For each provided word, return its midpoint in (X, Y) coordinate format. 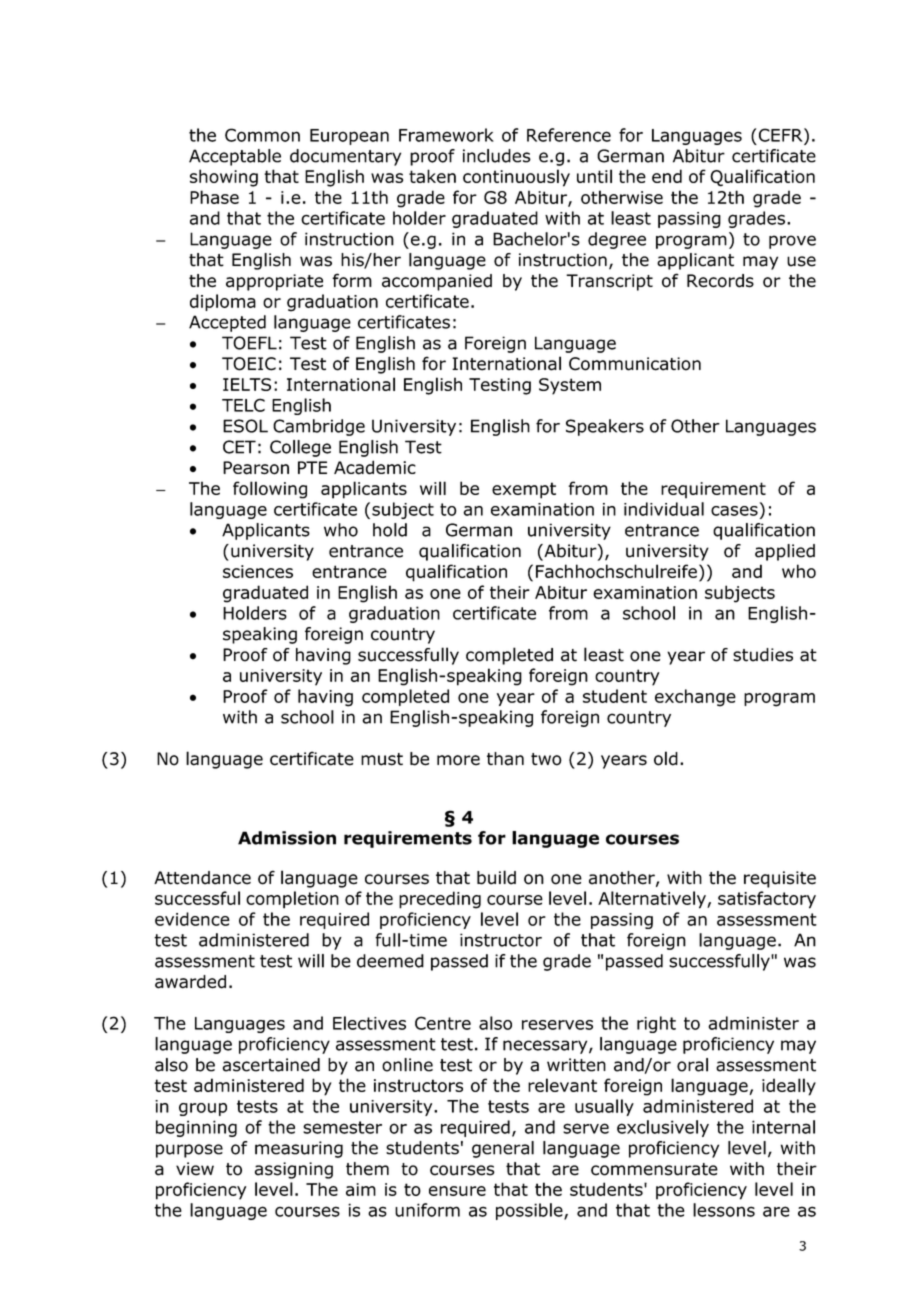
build (496, 877)
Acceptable (235, 157)
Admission (287, 838)
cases (734, 511)
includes (497, 156)
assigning (294, 1170)
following (270, 490)
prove (792, 242)
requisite (780, 879)
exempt (524, 490)
